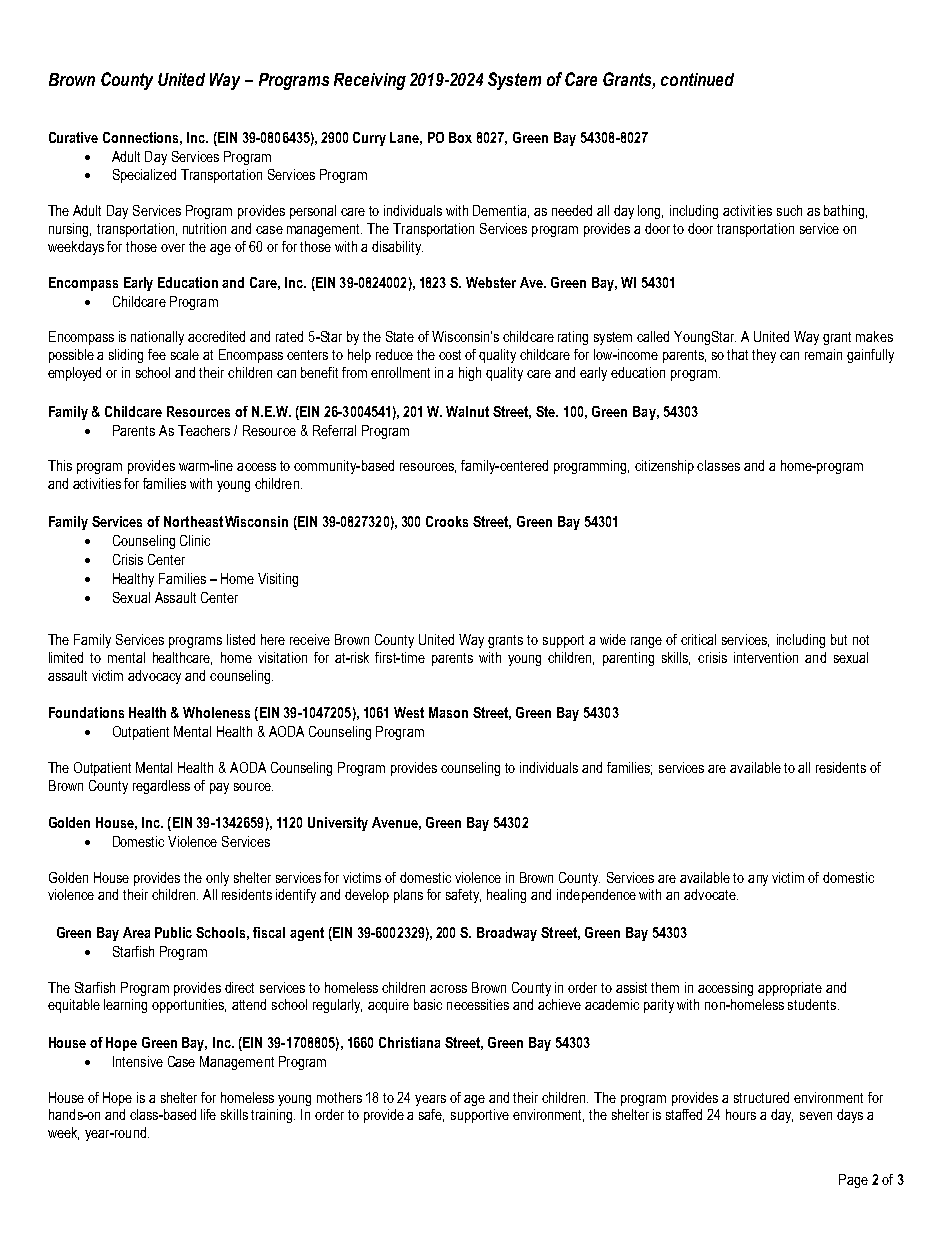  What do you see at coordinates (460, 137) in the screenshot?
I see `Box` at bounding box center [460, 137].
